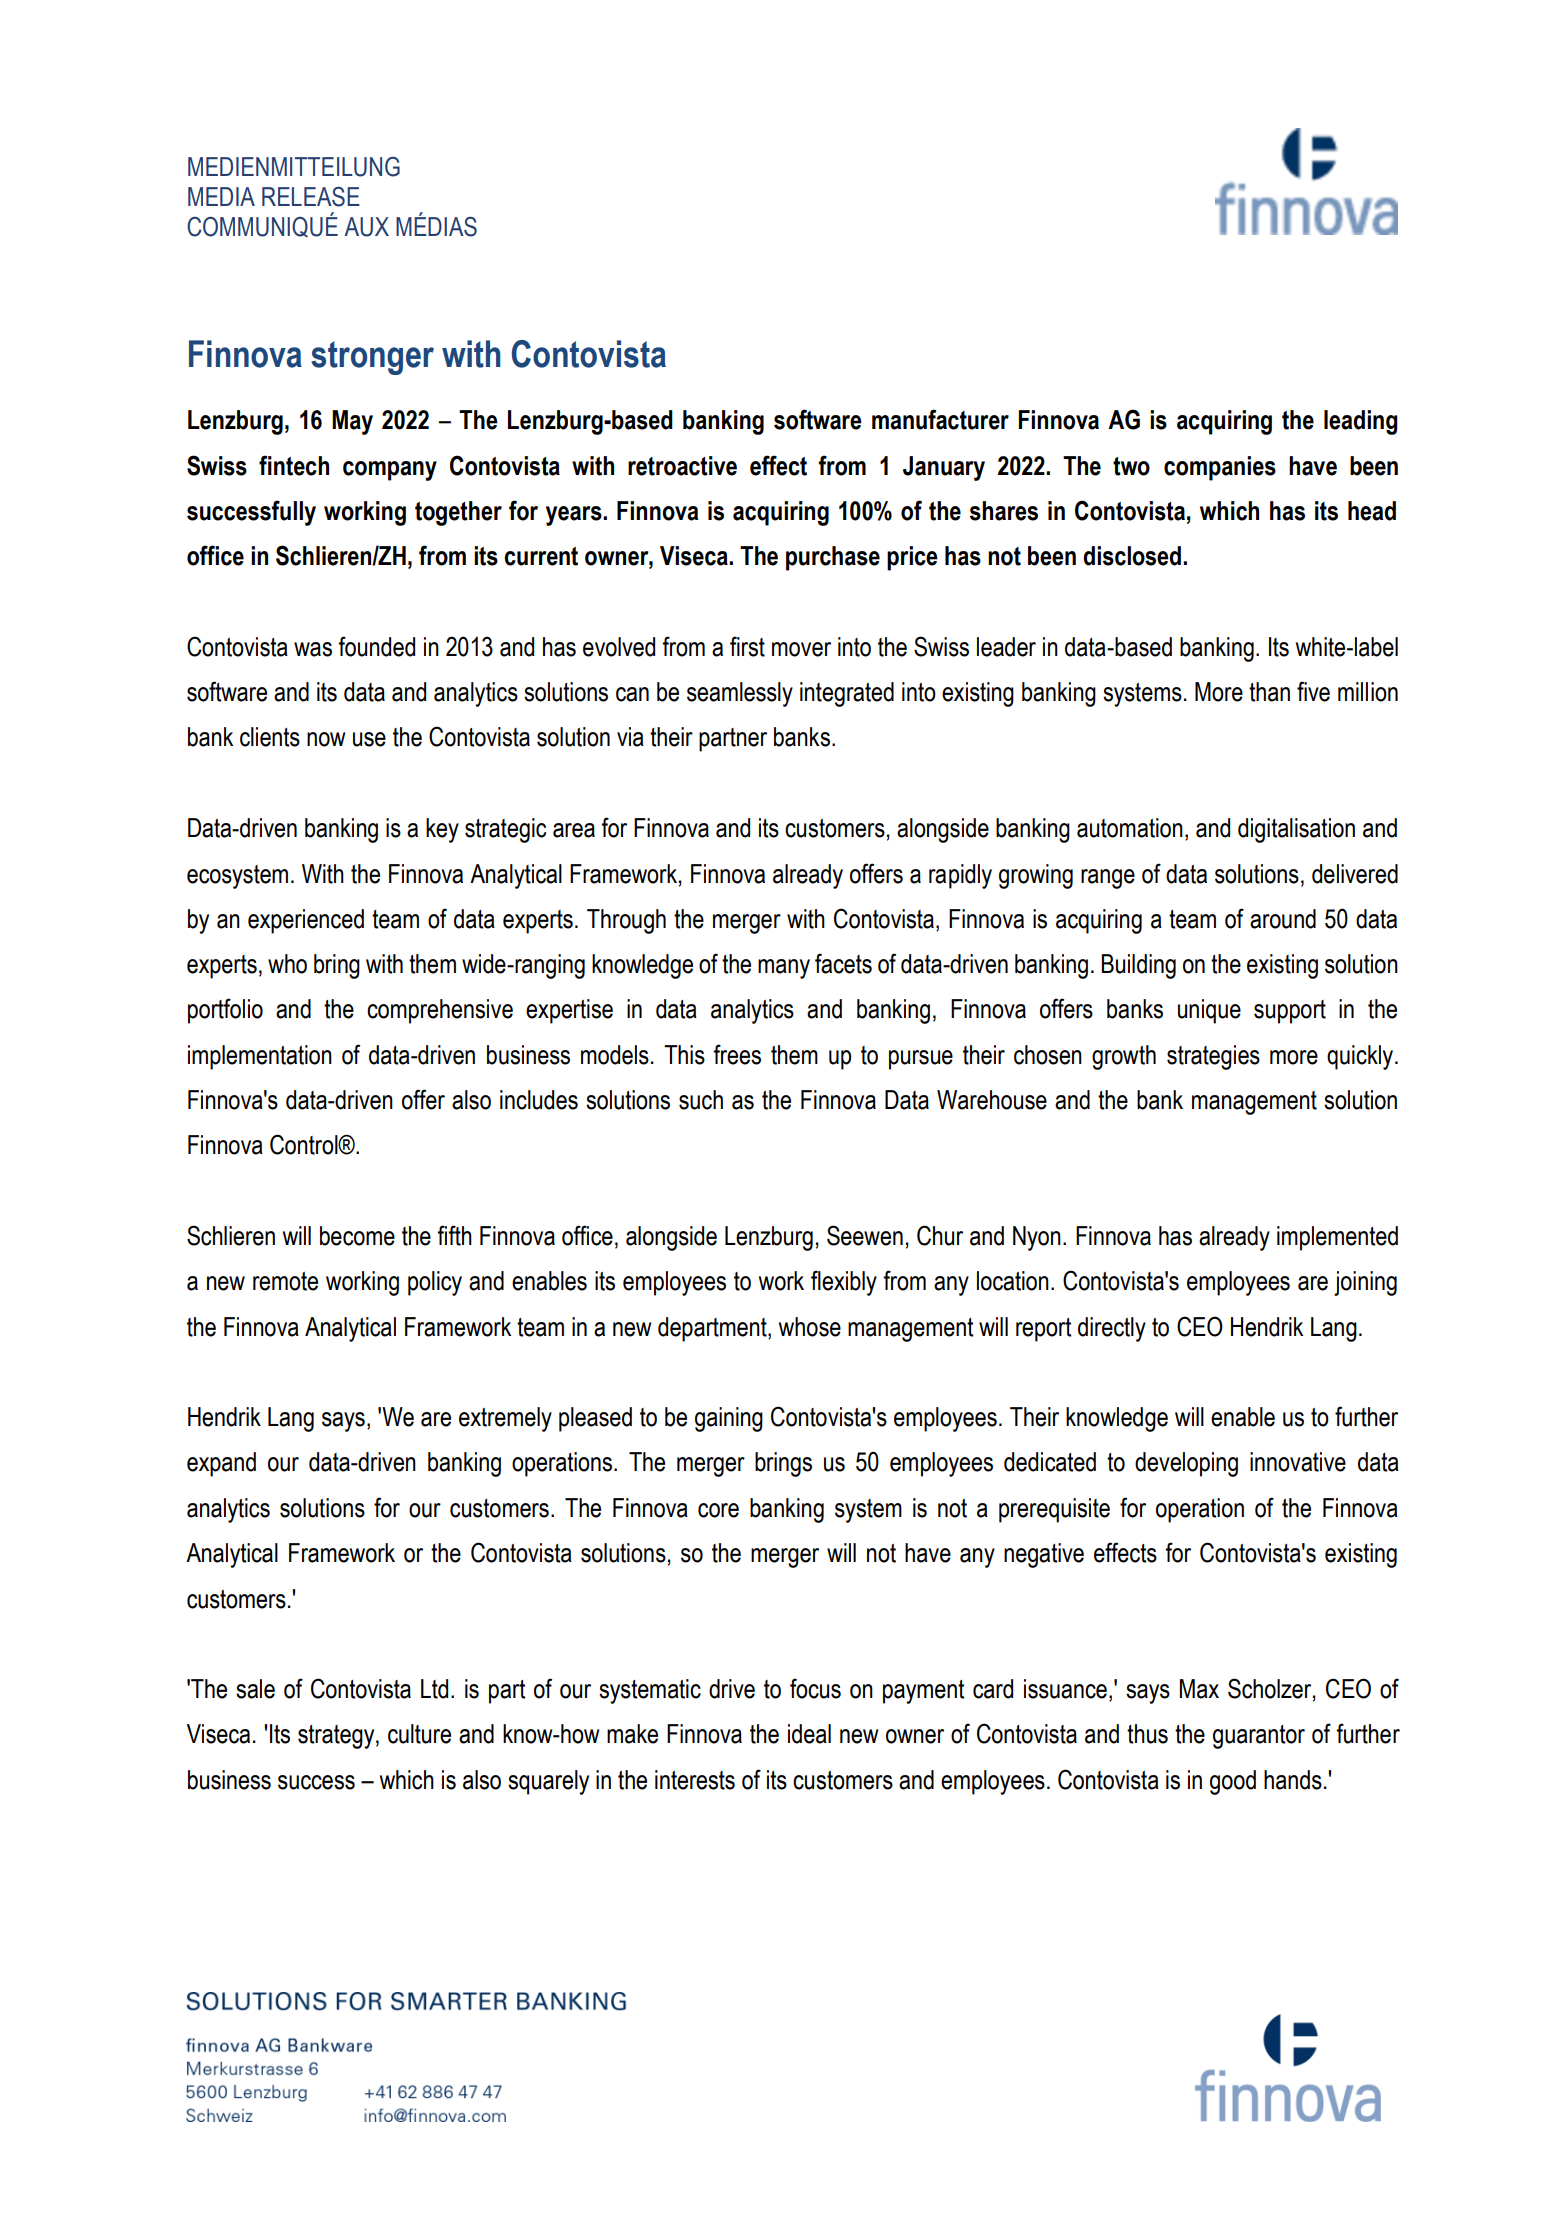  I want to click on leading, so click(1361, 422).
